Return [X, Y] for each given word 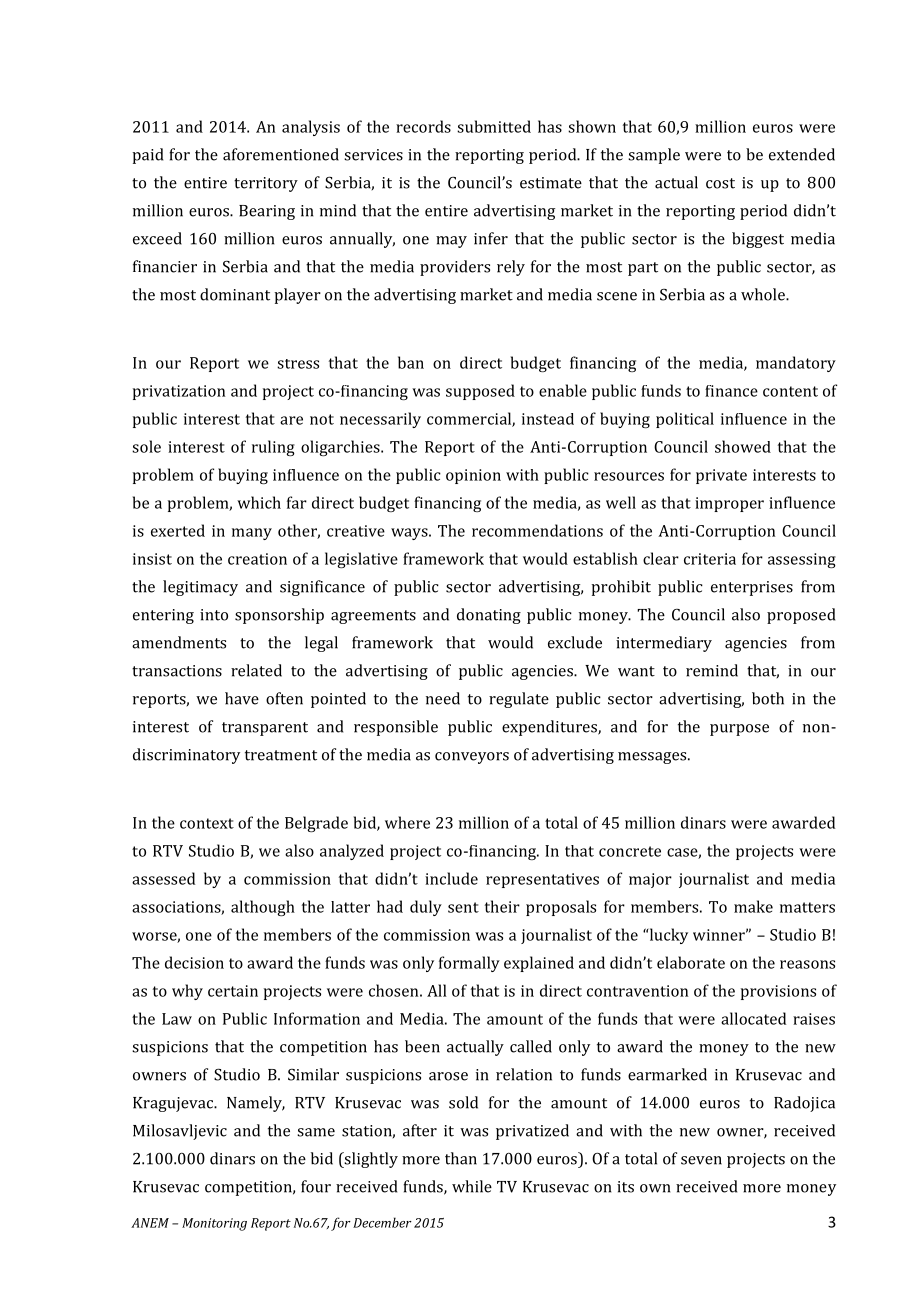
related [256, 670]
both [768, 698]
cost [720, 183]
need [443, 698]
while [472, 1186]
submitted [494, 126]
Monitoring [214, 1224]
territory [266, 184]
